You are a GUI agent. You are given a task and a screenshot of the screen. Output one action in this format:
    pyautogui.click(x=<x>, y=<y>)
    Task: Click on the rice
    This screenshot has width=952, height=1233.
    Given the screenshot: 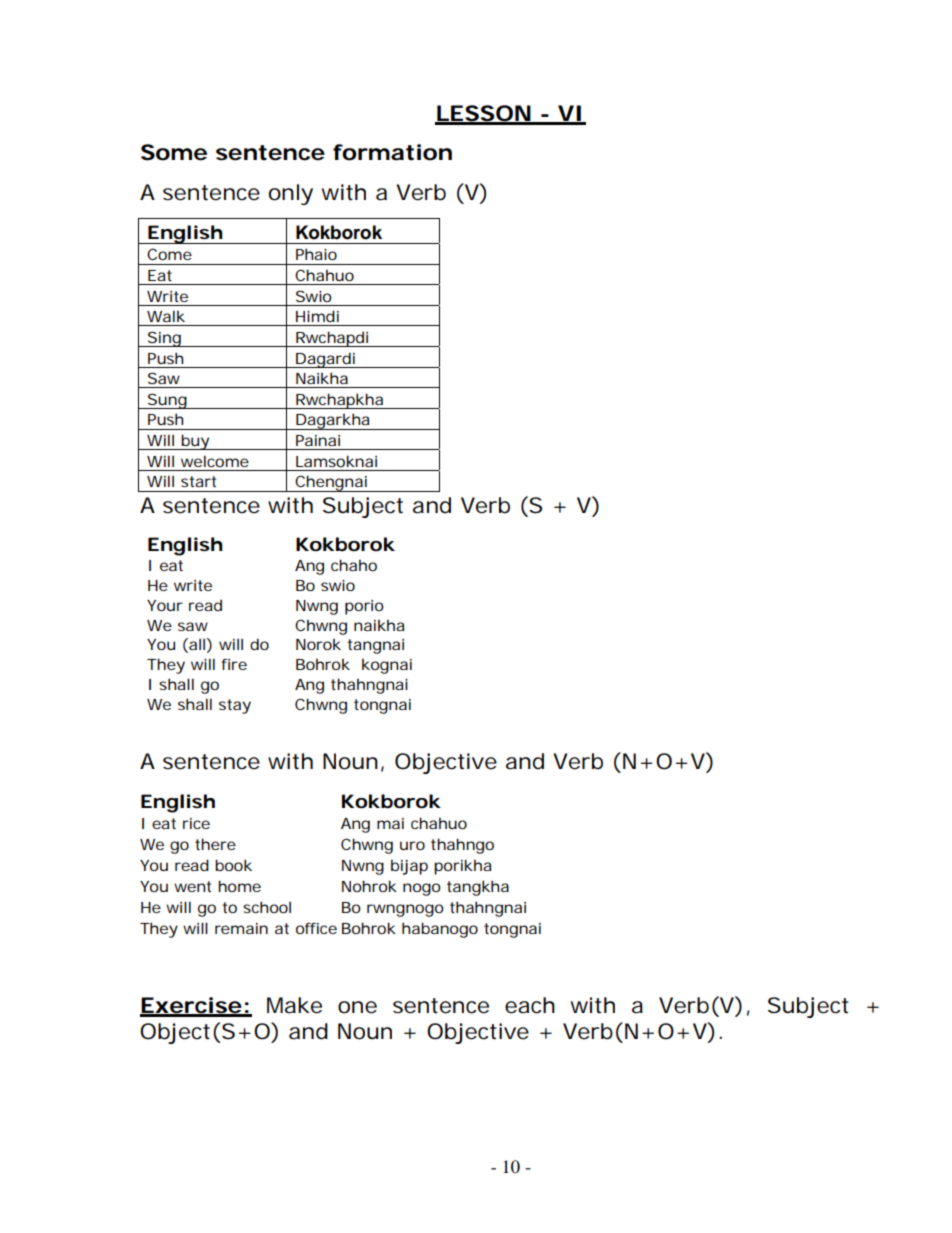 What is the action you would take?
    pyautogui.click(x=196, y=823)
